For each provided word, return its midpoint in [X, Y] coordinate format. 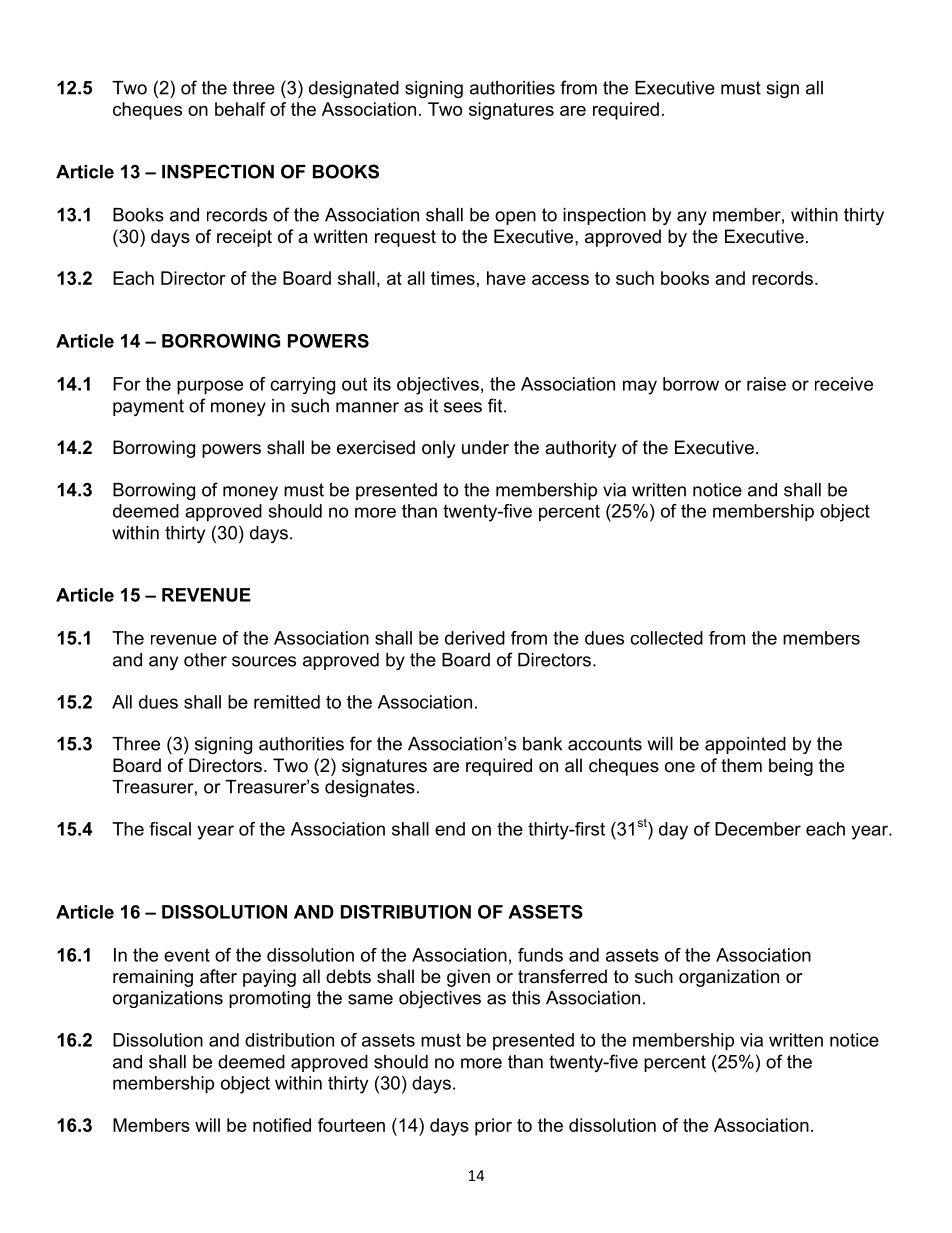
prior [493, 1127]
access [560, 280]
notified [282, 1125]
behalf [240, 109]
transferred [562, 976]
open [515, 218]
